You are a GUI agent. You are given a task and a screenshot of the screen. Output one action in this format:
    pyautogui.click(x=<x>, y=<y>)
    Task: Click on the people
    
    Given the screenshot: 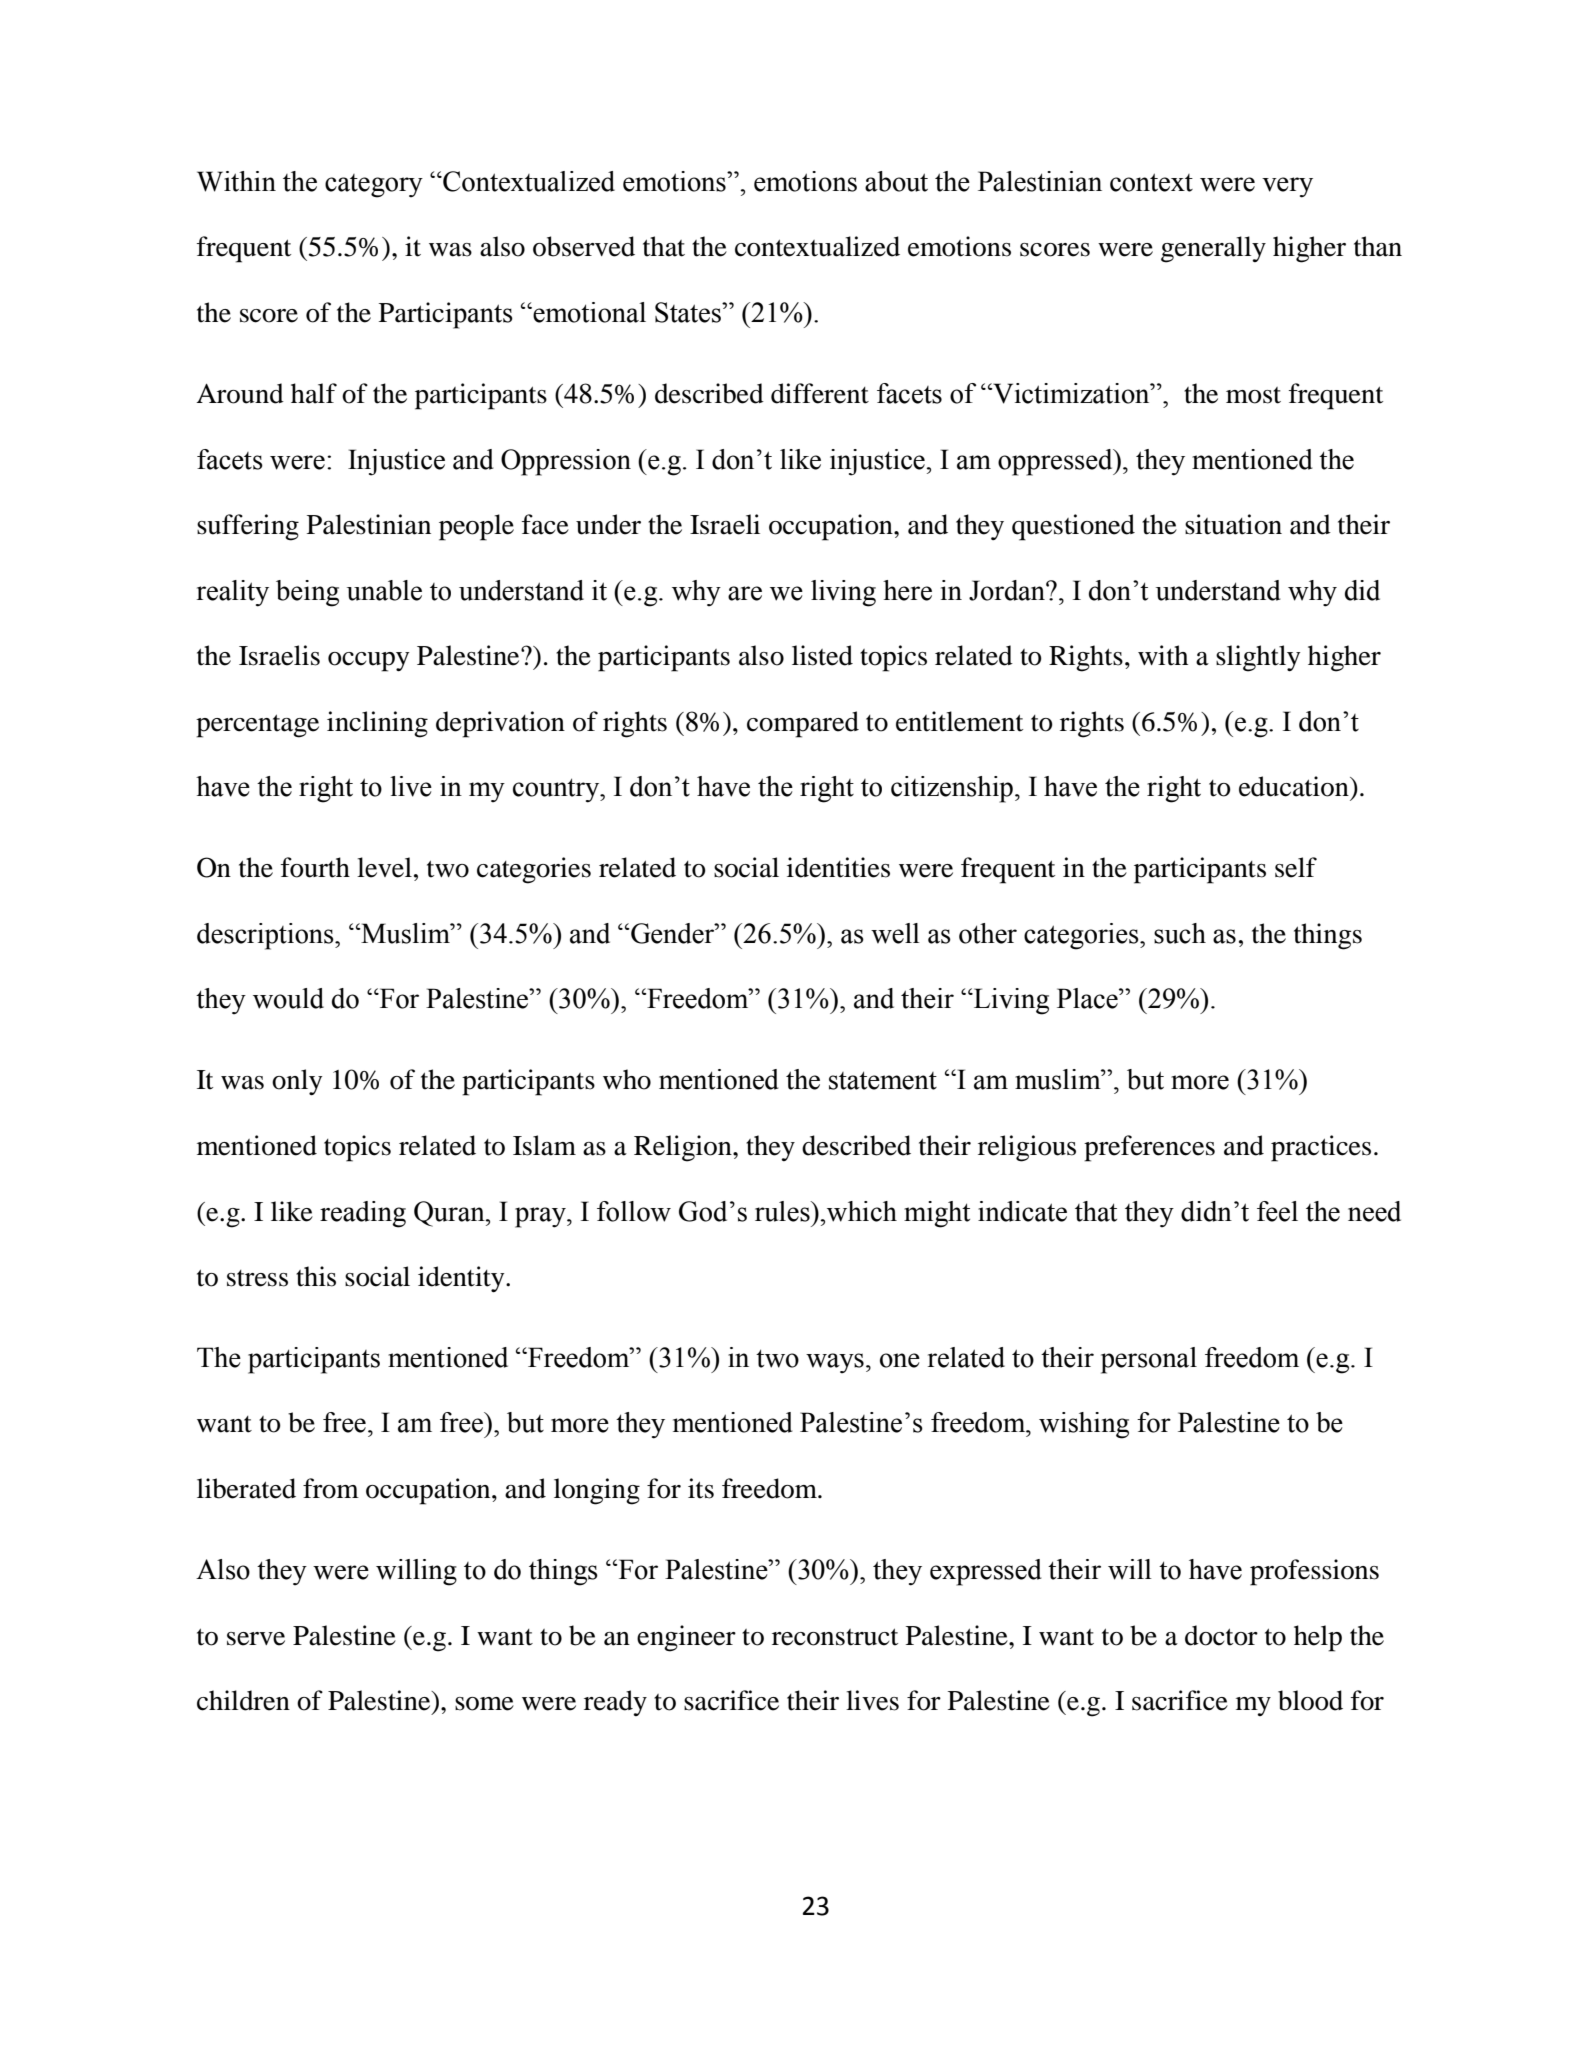 What is the action you would take?
    pyautogui.click(x=476, y=527)
